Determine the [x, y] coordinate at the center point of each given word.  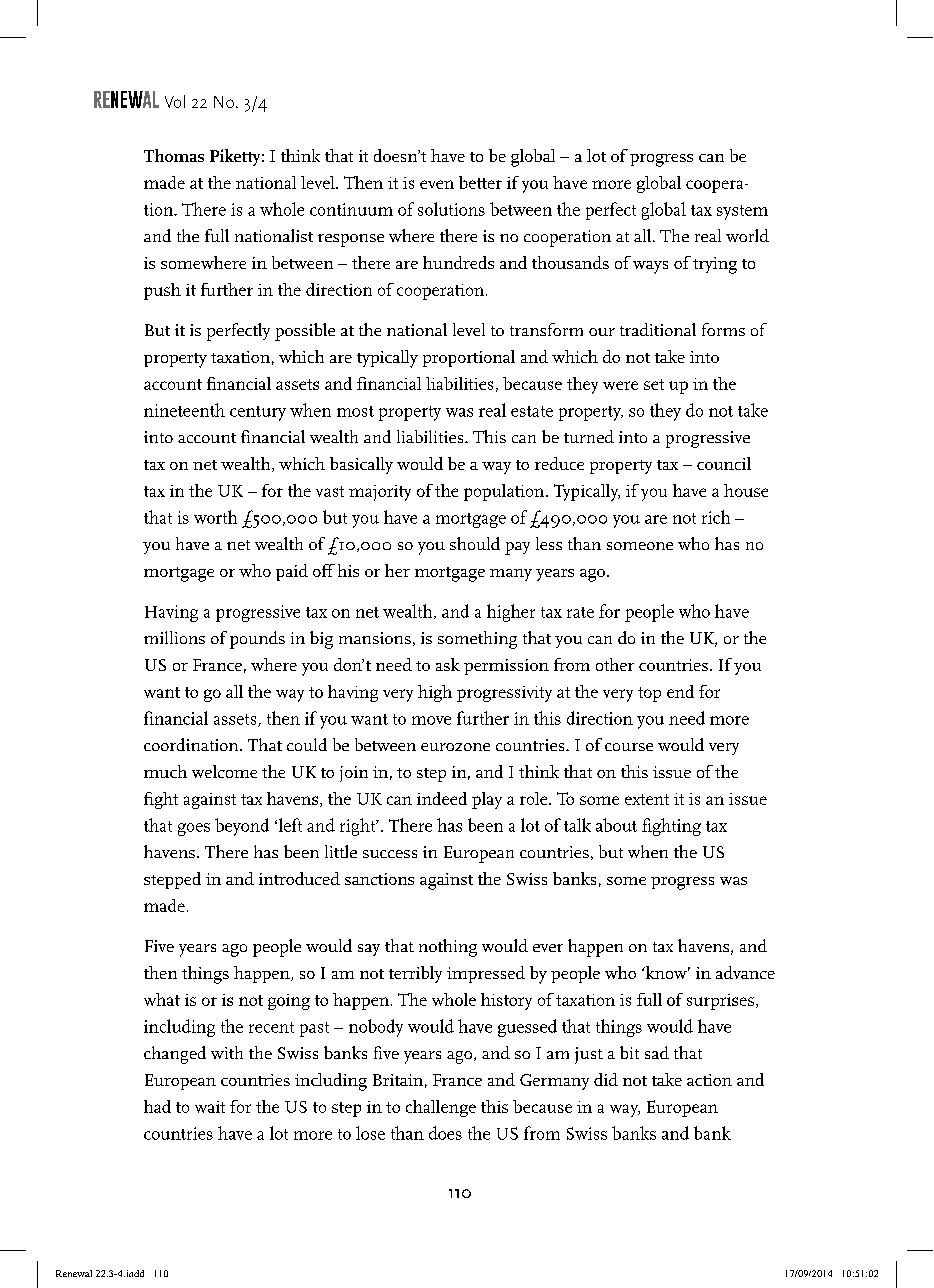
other [615, 664]
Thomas [174, 155]
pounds [257, 640]
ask [448, 664]
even [437, 184]
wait [210, 1107]
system [742, 212]
